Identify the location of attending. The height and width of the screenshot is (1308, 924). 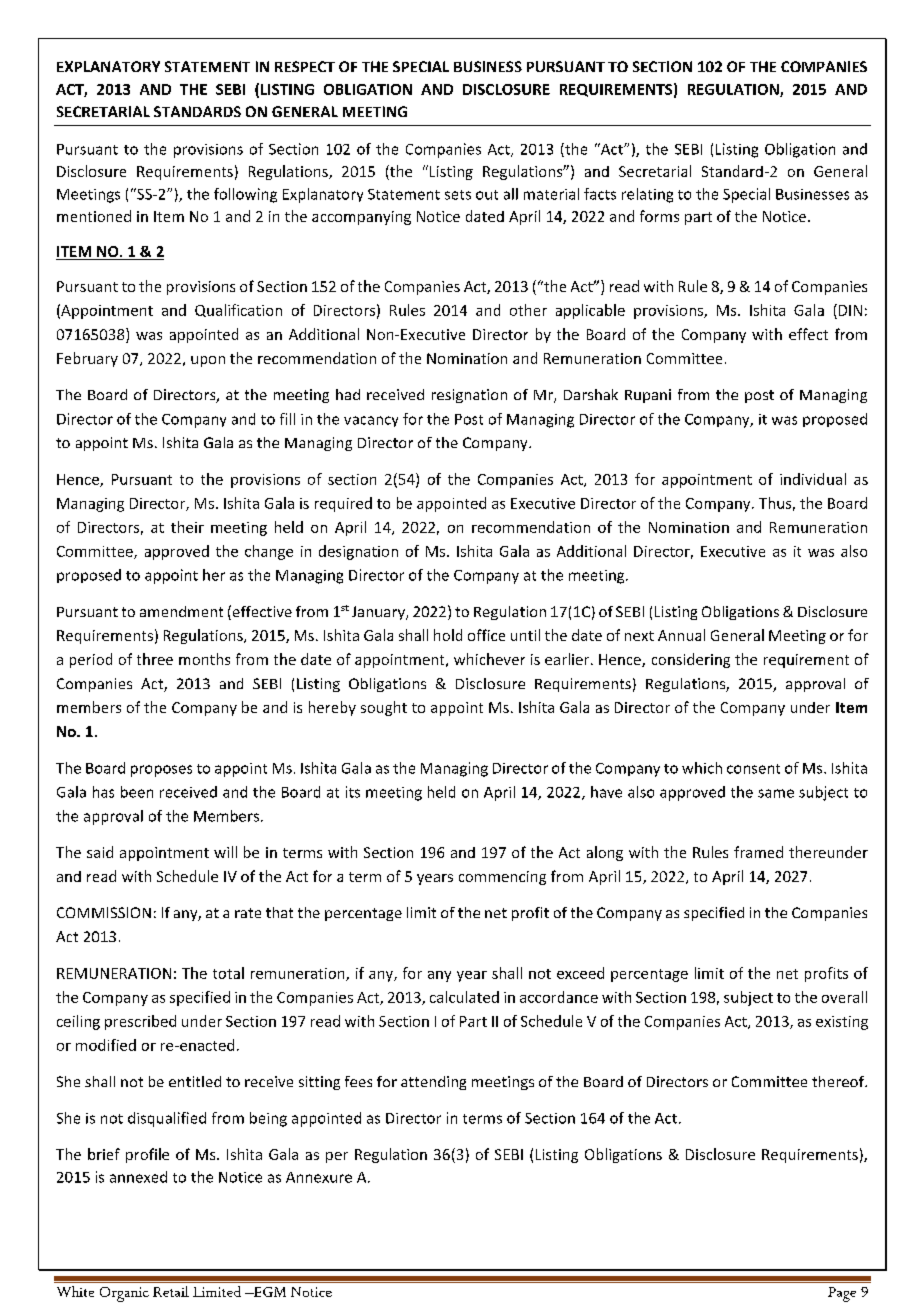
(433, 1083).
